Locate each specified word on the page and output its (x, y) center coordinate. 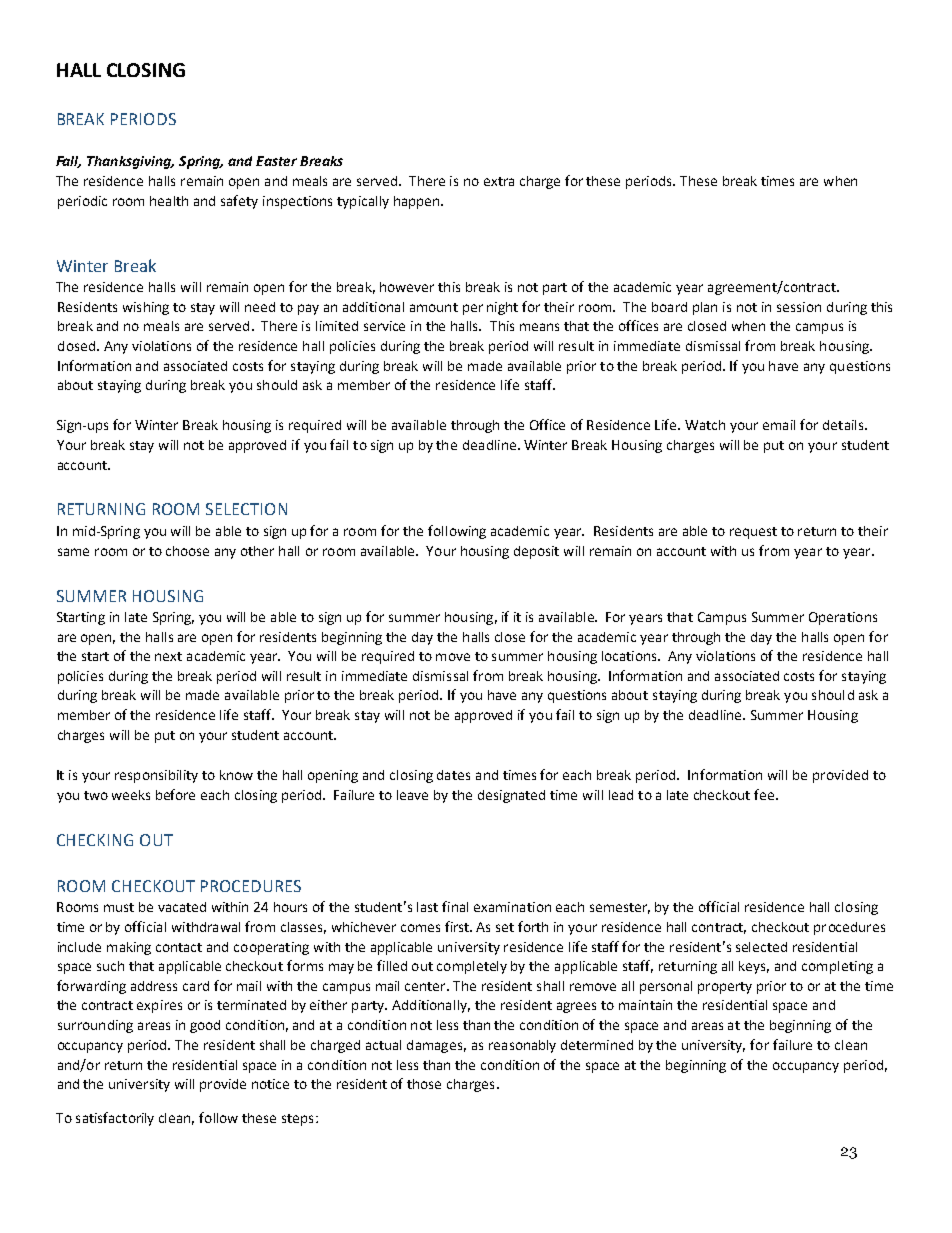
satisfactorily (115, 1119)
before (175, 794)
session (799, 307)
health (169, 201)
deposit (536, 552)
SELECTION (246, 509)
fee (765, 794)
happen (418, 202)
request (753, 533)
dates (453, 775)
